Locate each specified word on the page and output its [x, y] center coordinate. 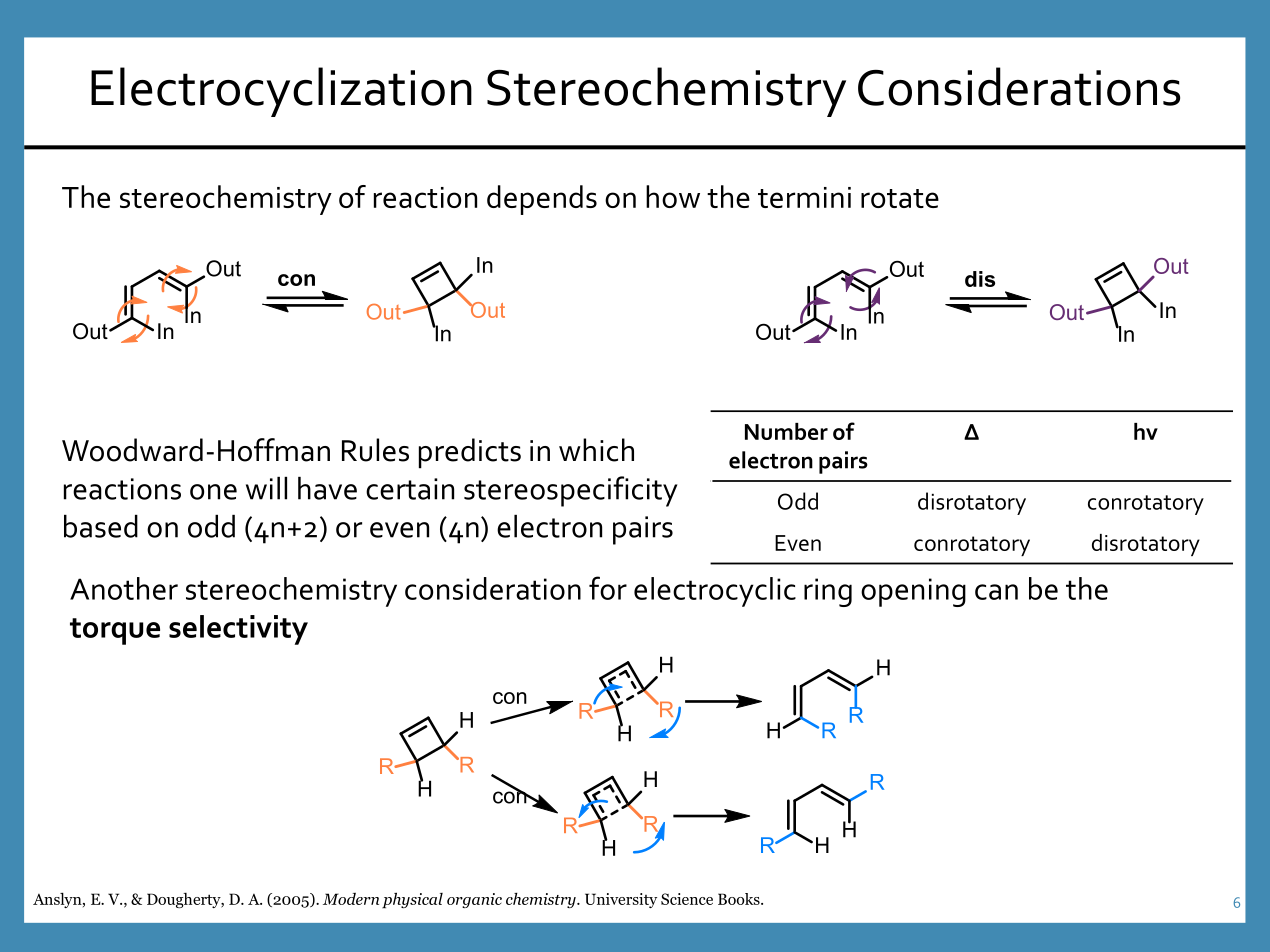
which [596, 450]
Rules [375, 450]
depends [542, 200]
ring [828, 592]
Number [786, 431]
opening [913, 592]
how [673, 196]
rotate [900, 198]
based [101, 526]
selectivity [238, 630]
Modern [351, 899]
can [996, 592]
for [608, 588]
